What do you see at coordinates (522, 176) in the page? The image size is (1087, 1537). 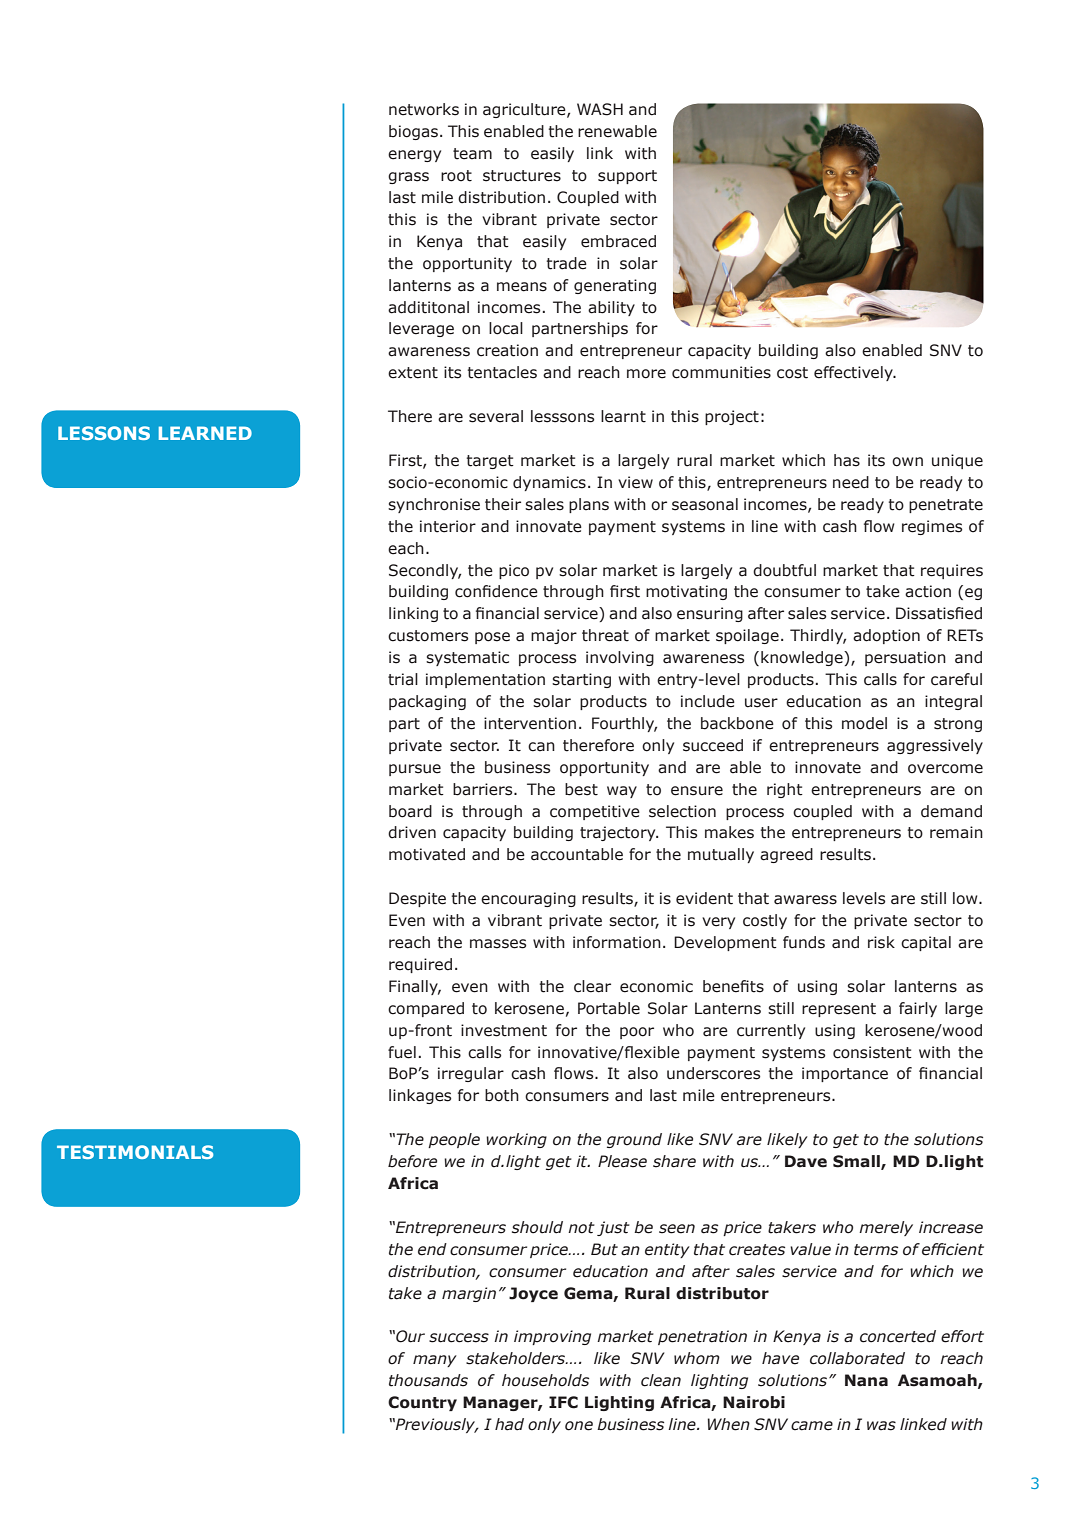 I see `structures` at bounding box center [522, 176].
